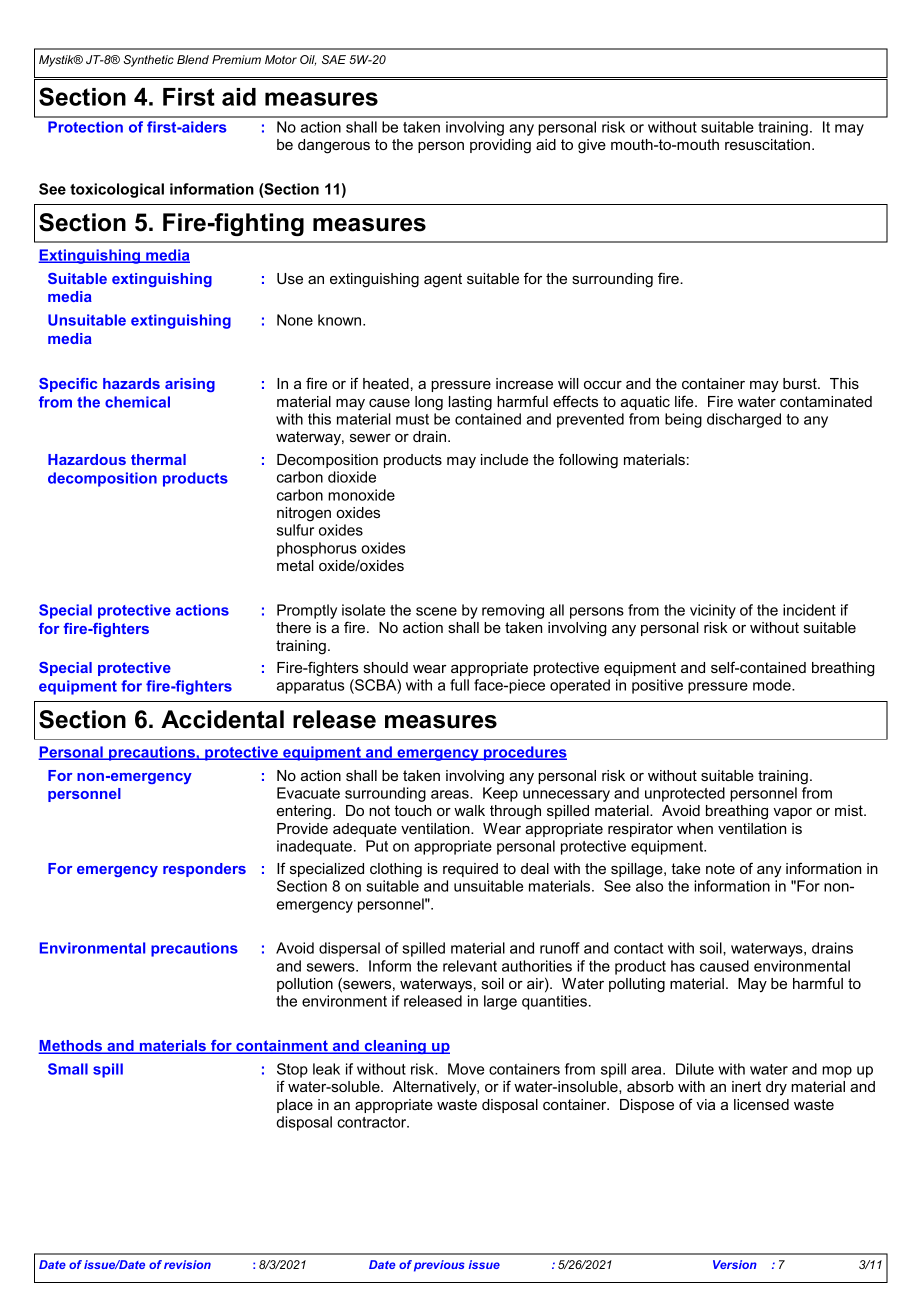 This screenshot has height=1308, width=924. What do you see at coordinates (187, 1264) in the screenshot?
I see `revision` at bounding box center [187, 1264].
